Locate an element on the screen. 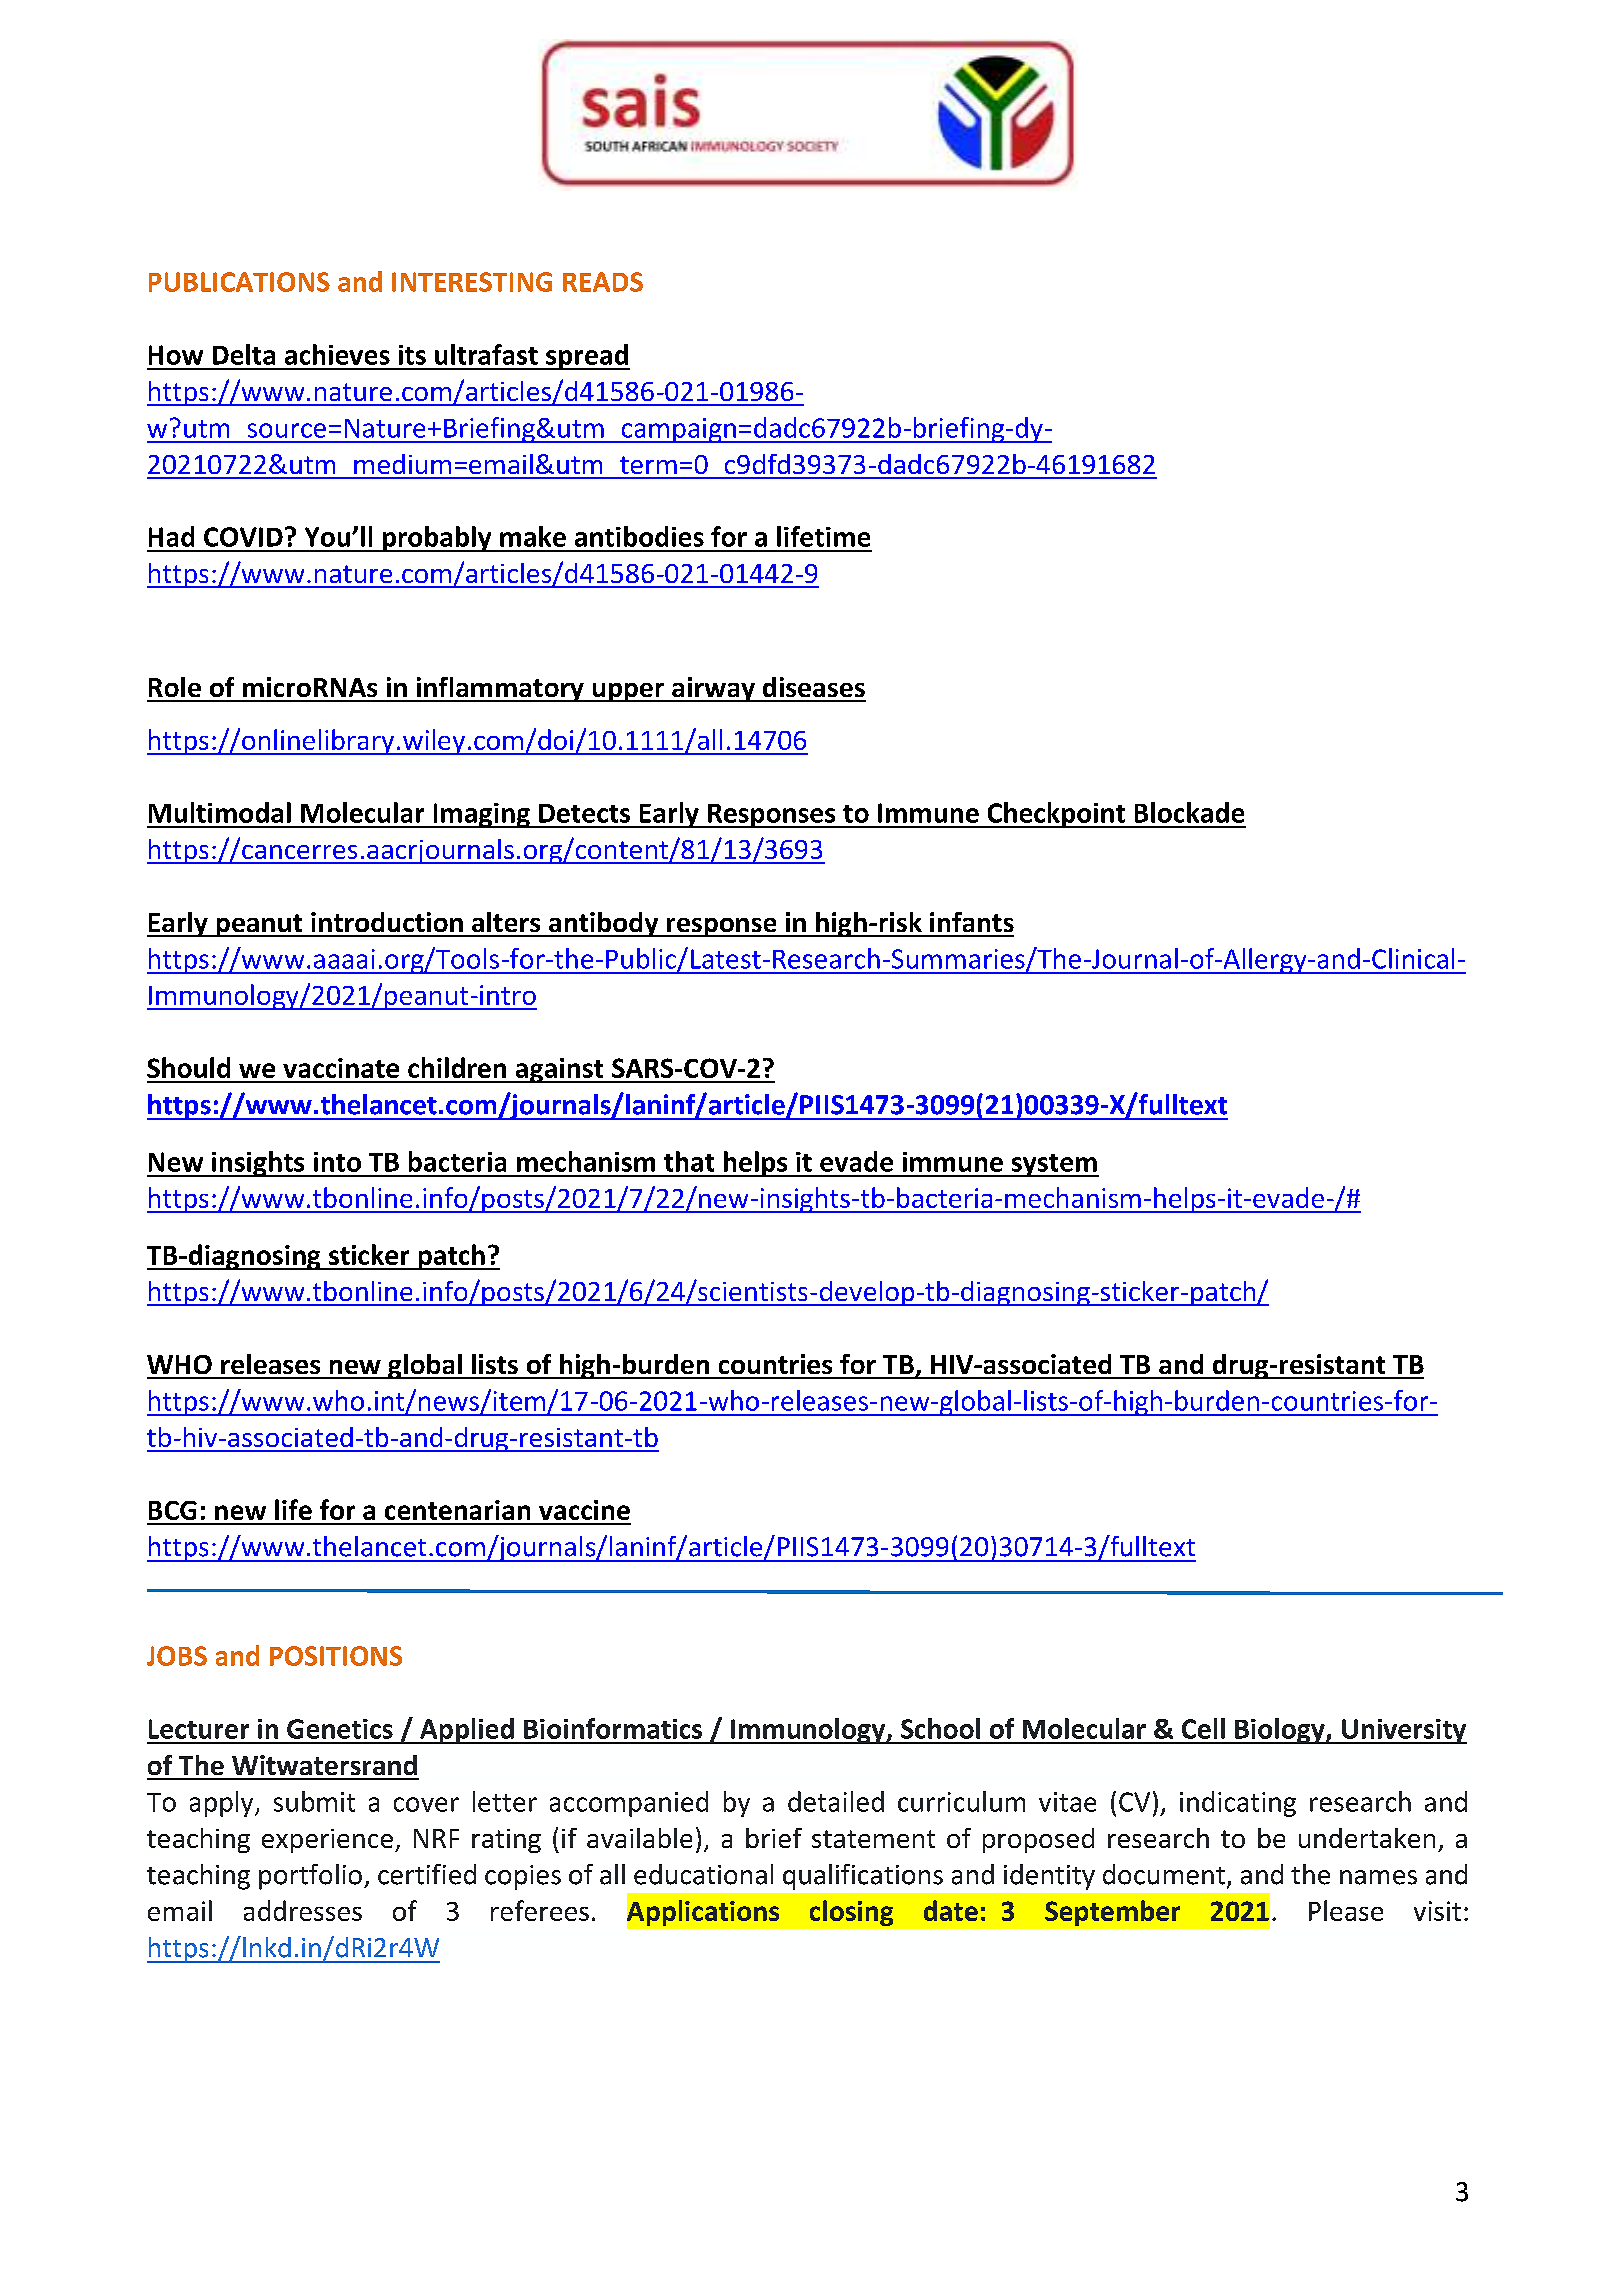 The width and height of the screenshot is (1616, 2285). antibody is located at coordinates (603, 924).
